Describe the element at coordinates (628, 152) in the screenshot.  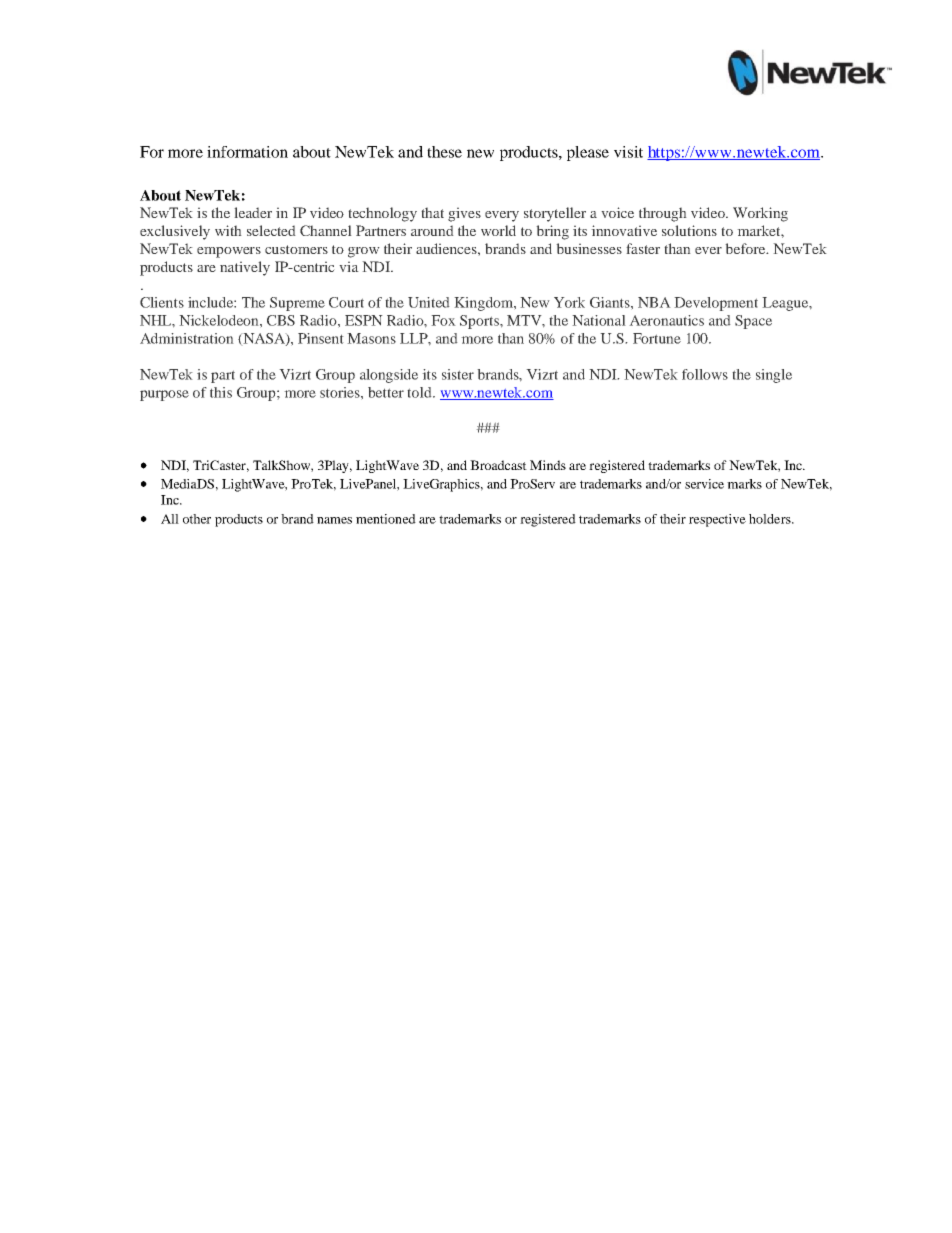
I see `visit` at that location.
